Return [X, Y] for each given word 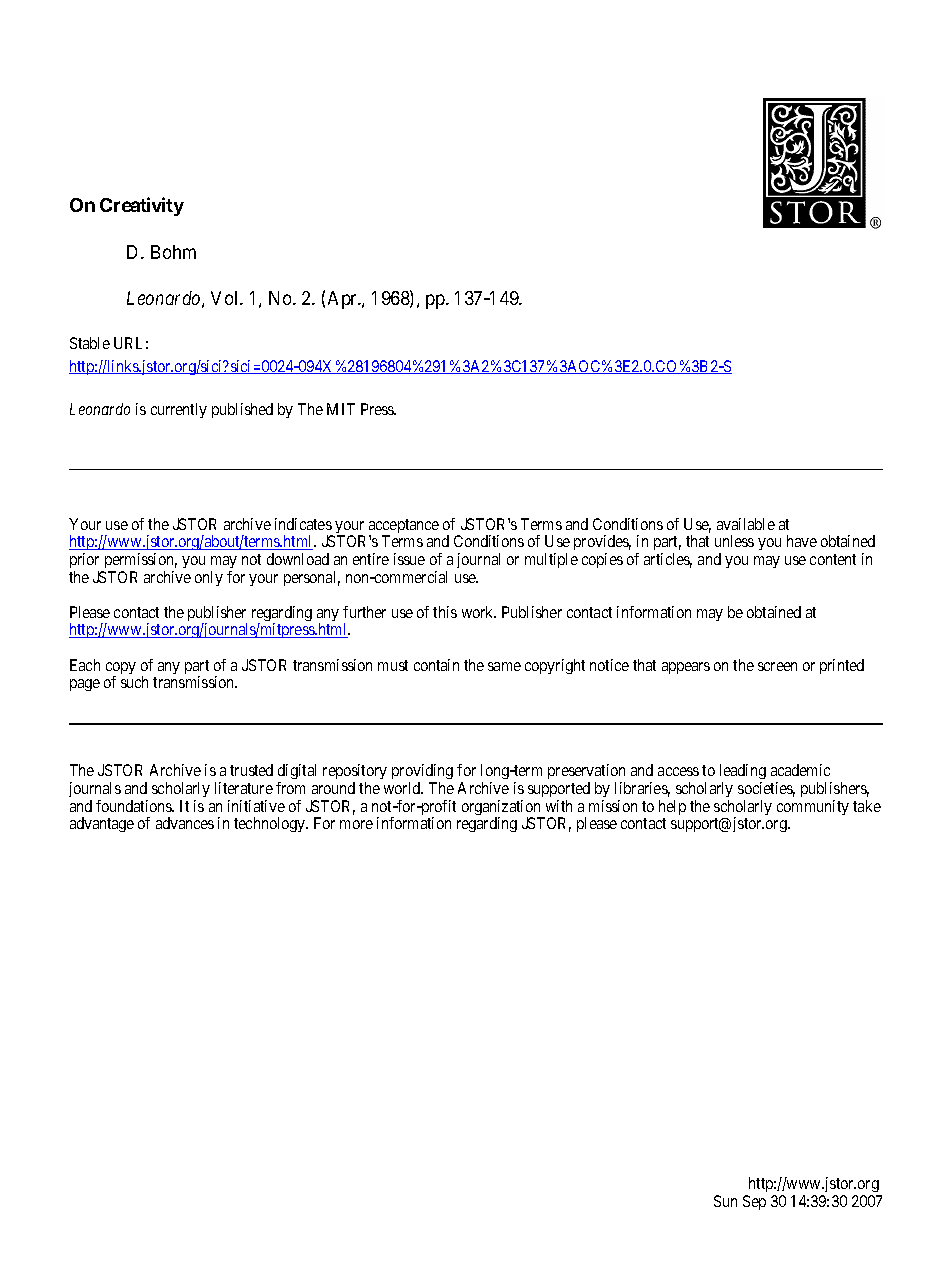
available [746, 524]
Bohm [173, 252]
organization [502, 809]
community [813, 807]
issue [409, 559]
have [802, 541]
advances [185, 823]
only [209, 578]
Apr [344, 300]
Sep [754, 1202]
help [672, 807]
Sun [725, 1201]
